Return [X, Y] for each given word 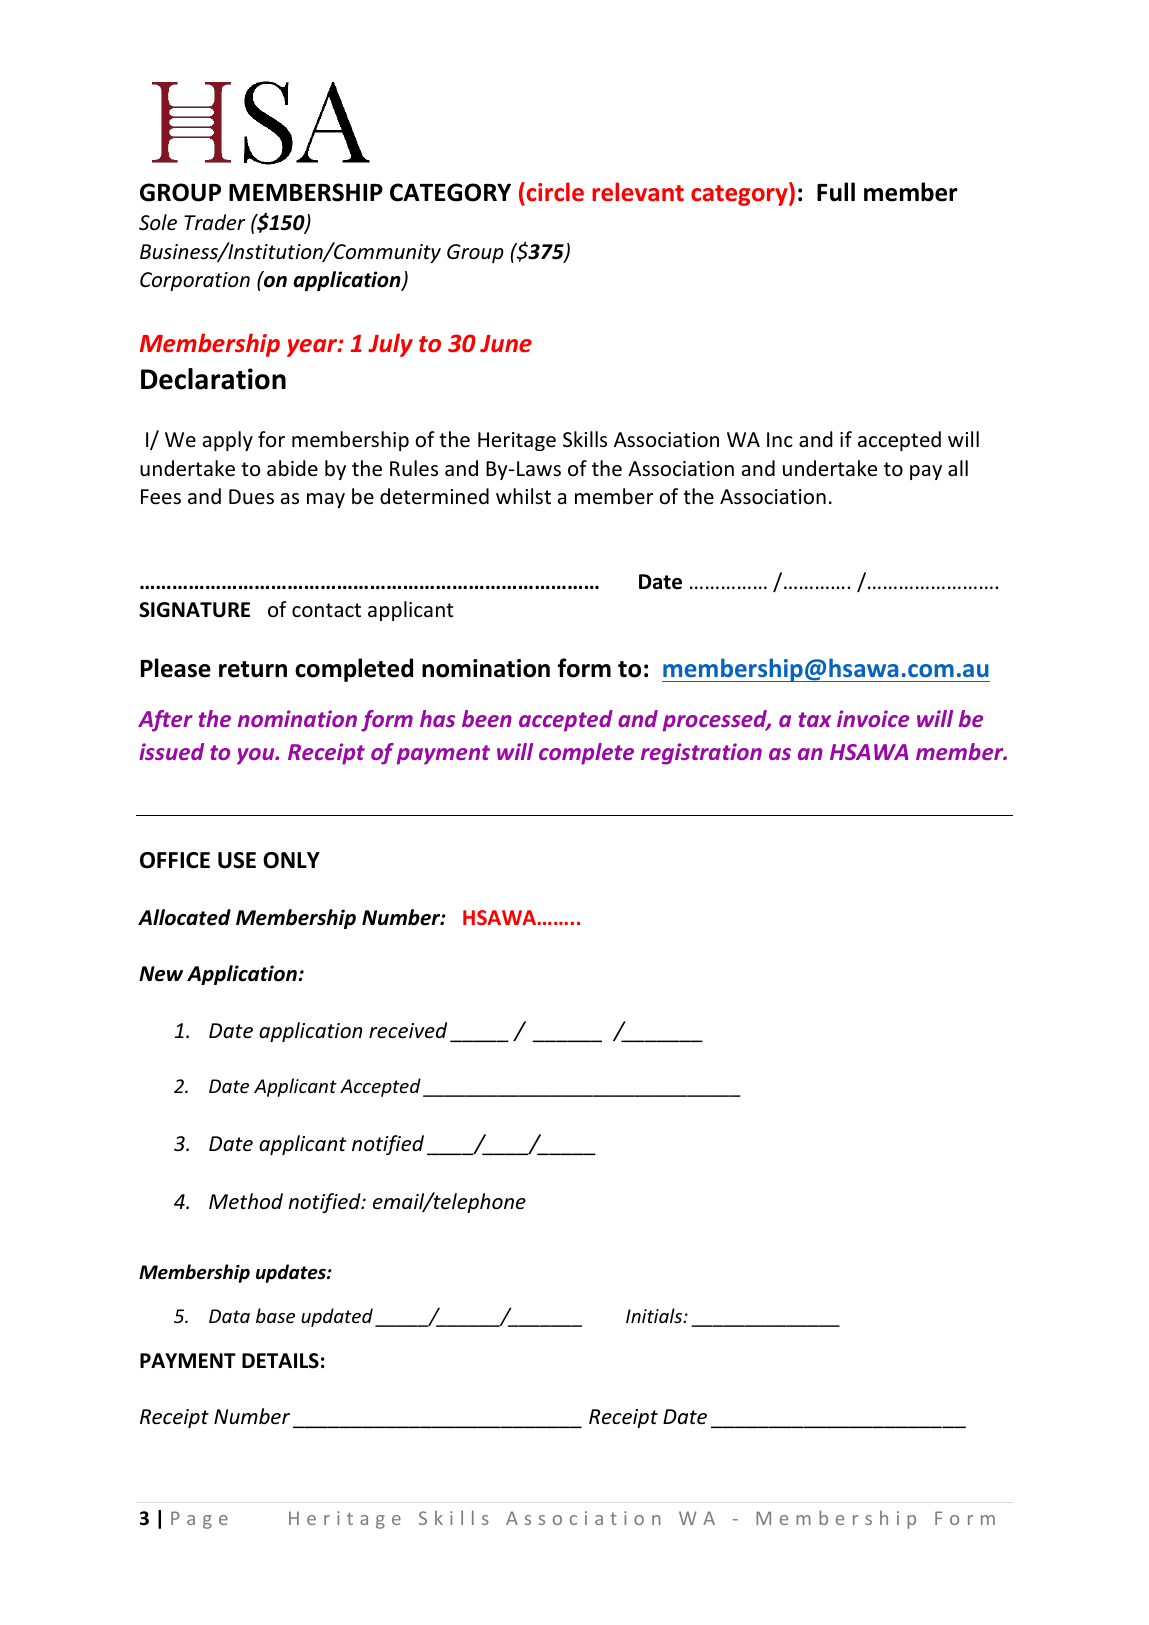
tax [815, 719]
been [487, 718]
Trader [214, 222]
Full [836, 192]
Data [229, 1316]
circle [554, 193]
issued [171, 751]
